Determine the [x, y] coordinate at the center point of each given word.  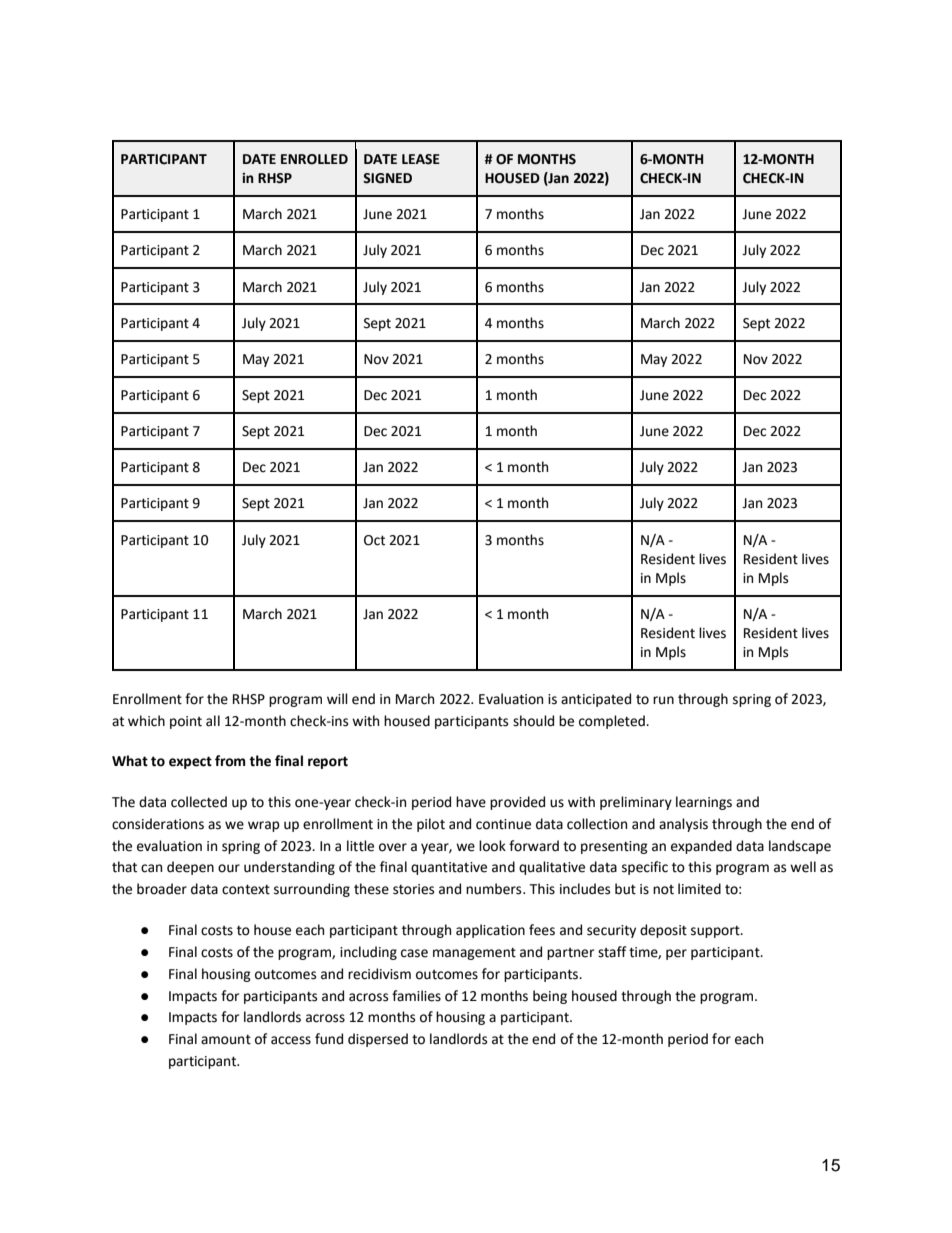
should [533, 721]
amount [226, 1040]
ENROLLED [314, 159]
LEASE [421, 159]
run [663, 700]
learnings [704, 803]
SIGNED [387, 178]
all [213, 721]
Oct [374, 540]
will [337, 698]
